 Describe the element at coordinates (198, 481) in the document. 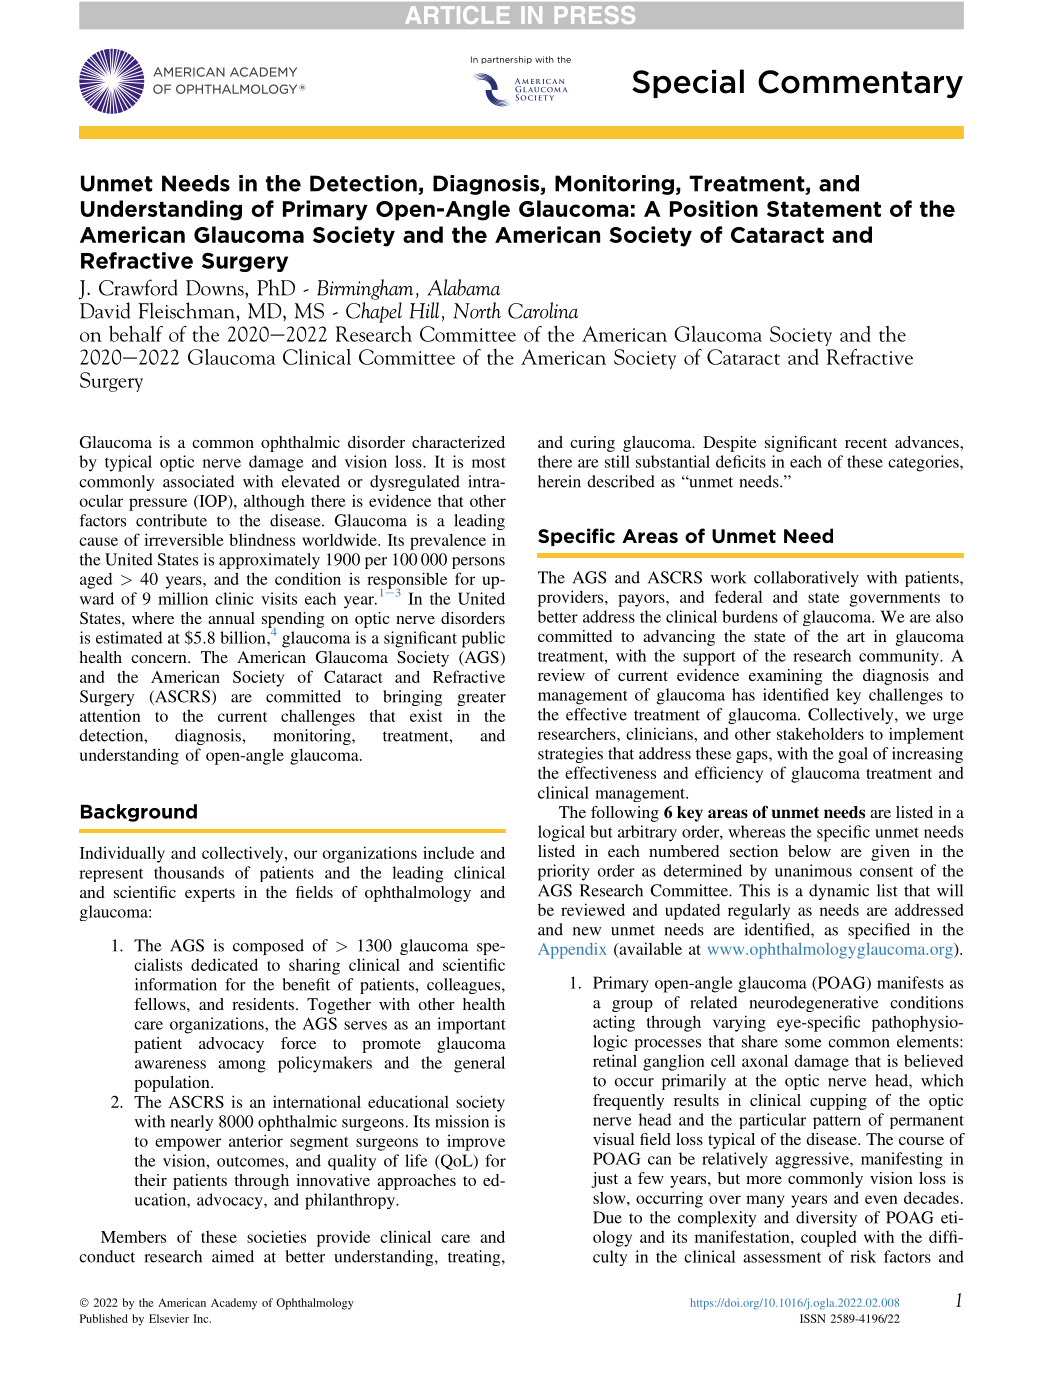

I see `associated` at that location.
